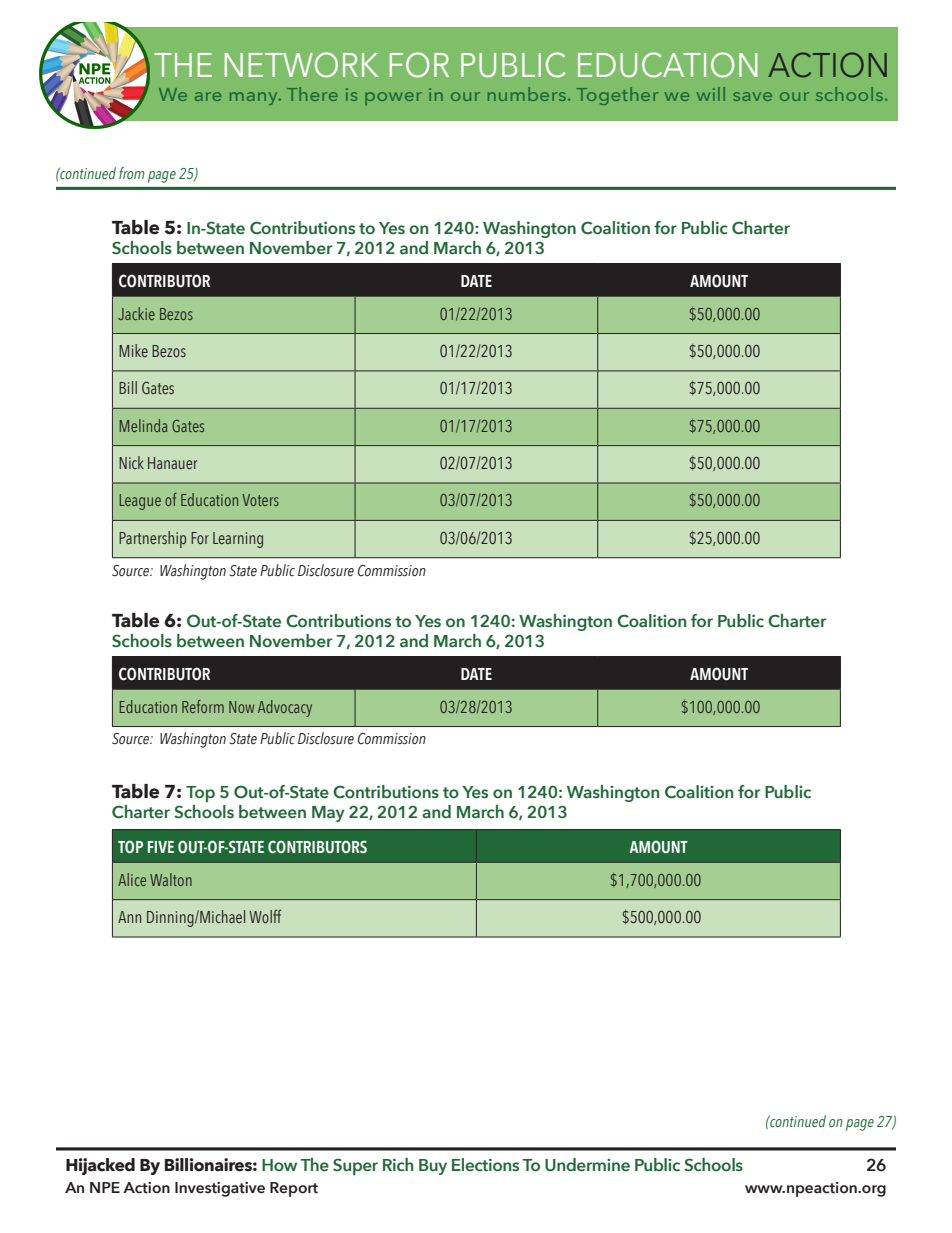  I want to click on Undermine, so click(587, 1165).
